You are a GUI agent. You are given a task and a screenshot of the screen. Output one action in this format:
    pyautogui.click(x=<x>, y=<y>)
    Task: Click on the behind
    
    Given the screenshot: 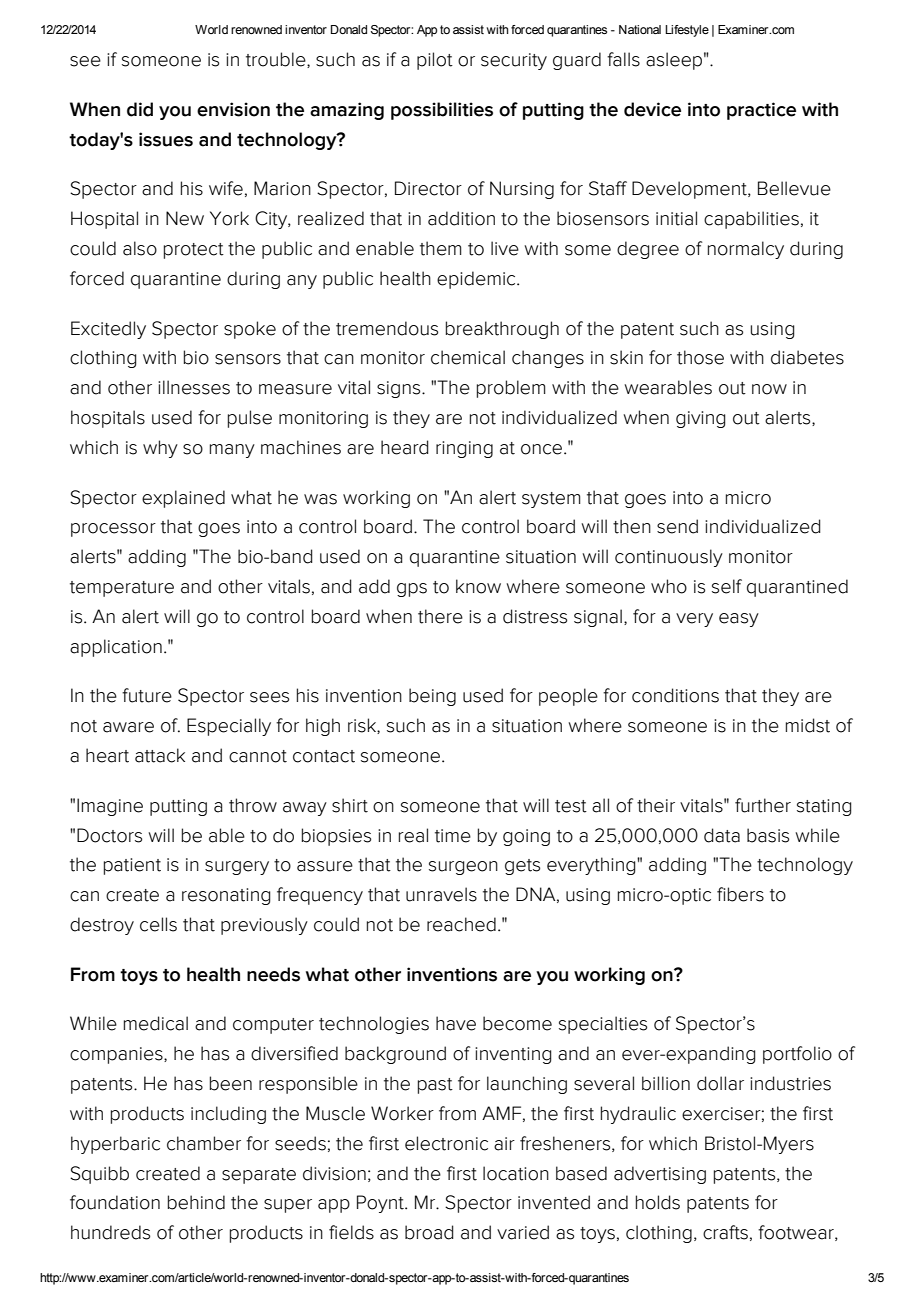 What is the action you would take?
    pyautogui.click(x=196, y=1202)
